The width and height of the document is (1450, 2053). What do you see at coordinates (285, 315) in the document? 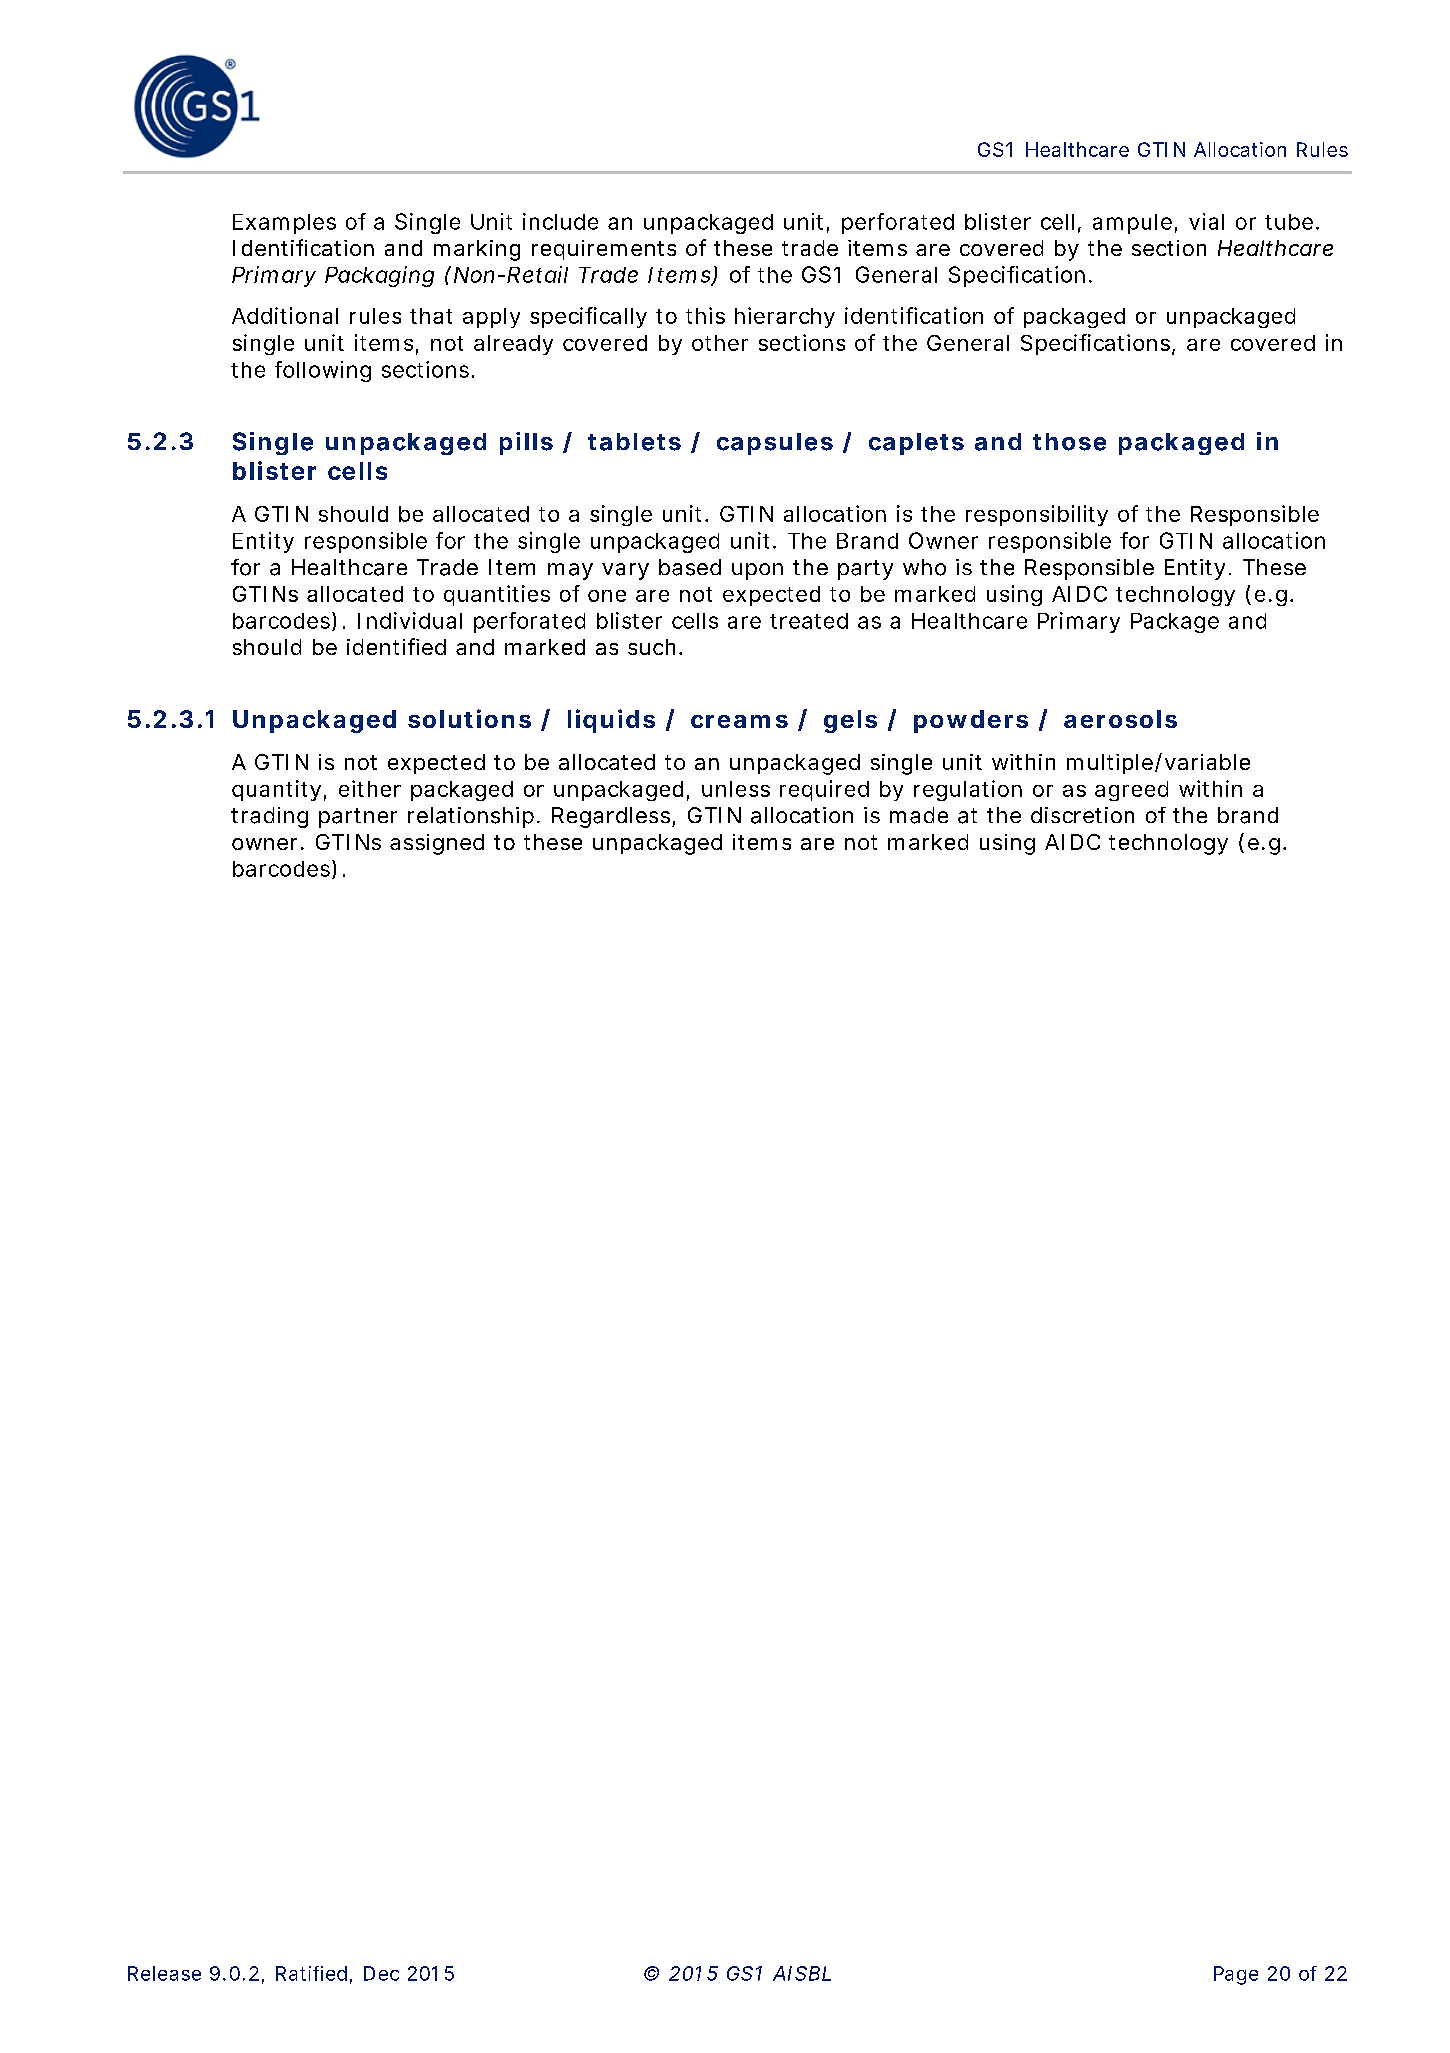
I see `Additional` at bounding box center [285, 315].
